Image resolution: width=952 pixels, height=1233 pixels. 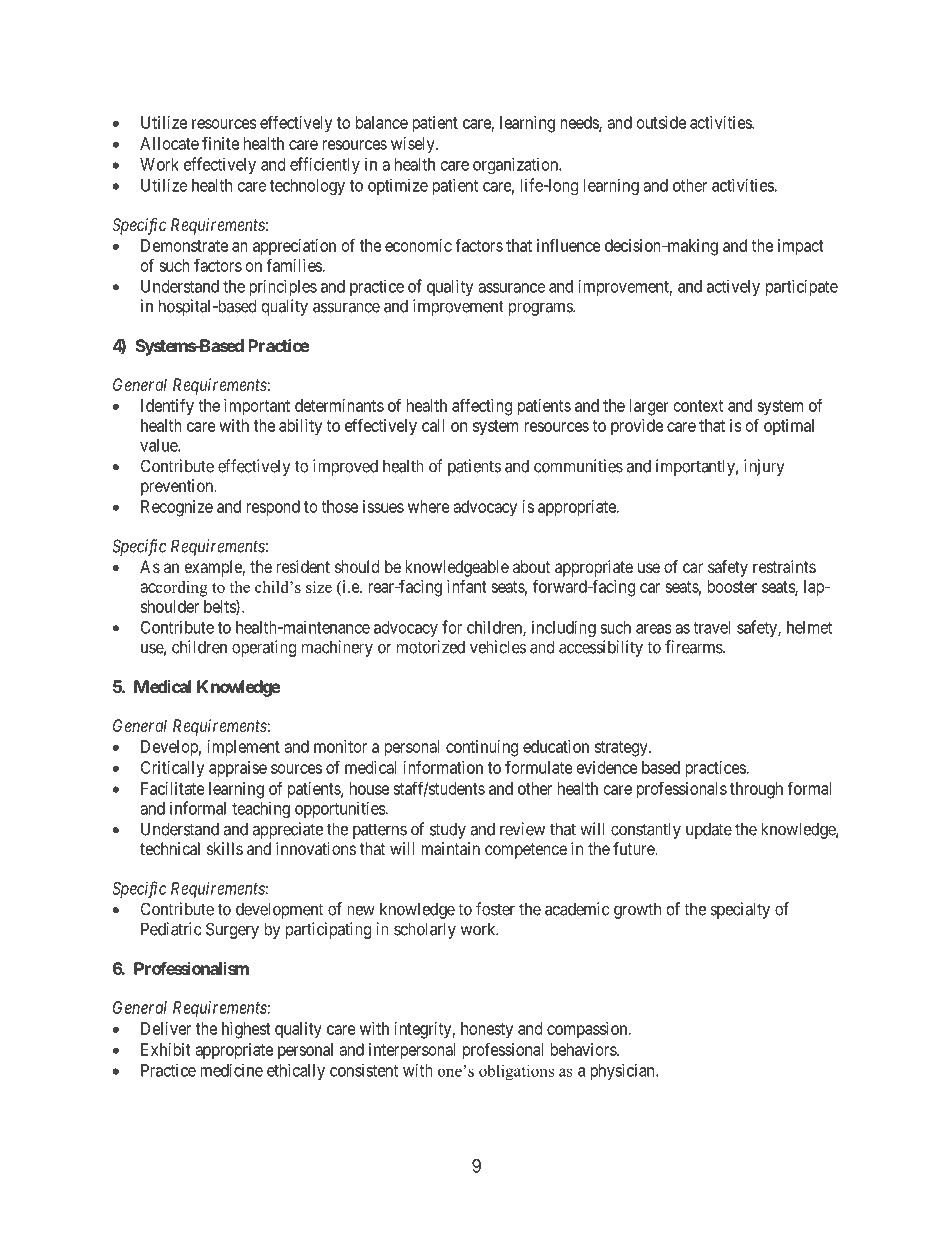 I want to click on outside, so click(x=661, y=122).
